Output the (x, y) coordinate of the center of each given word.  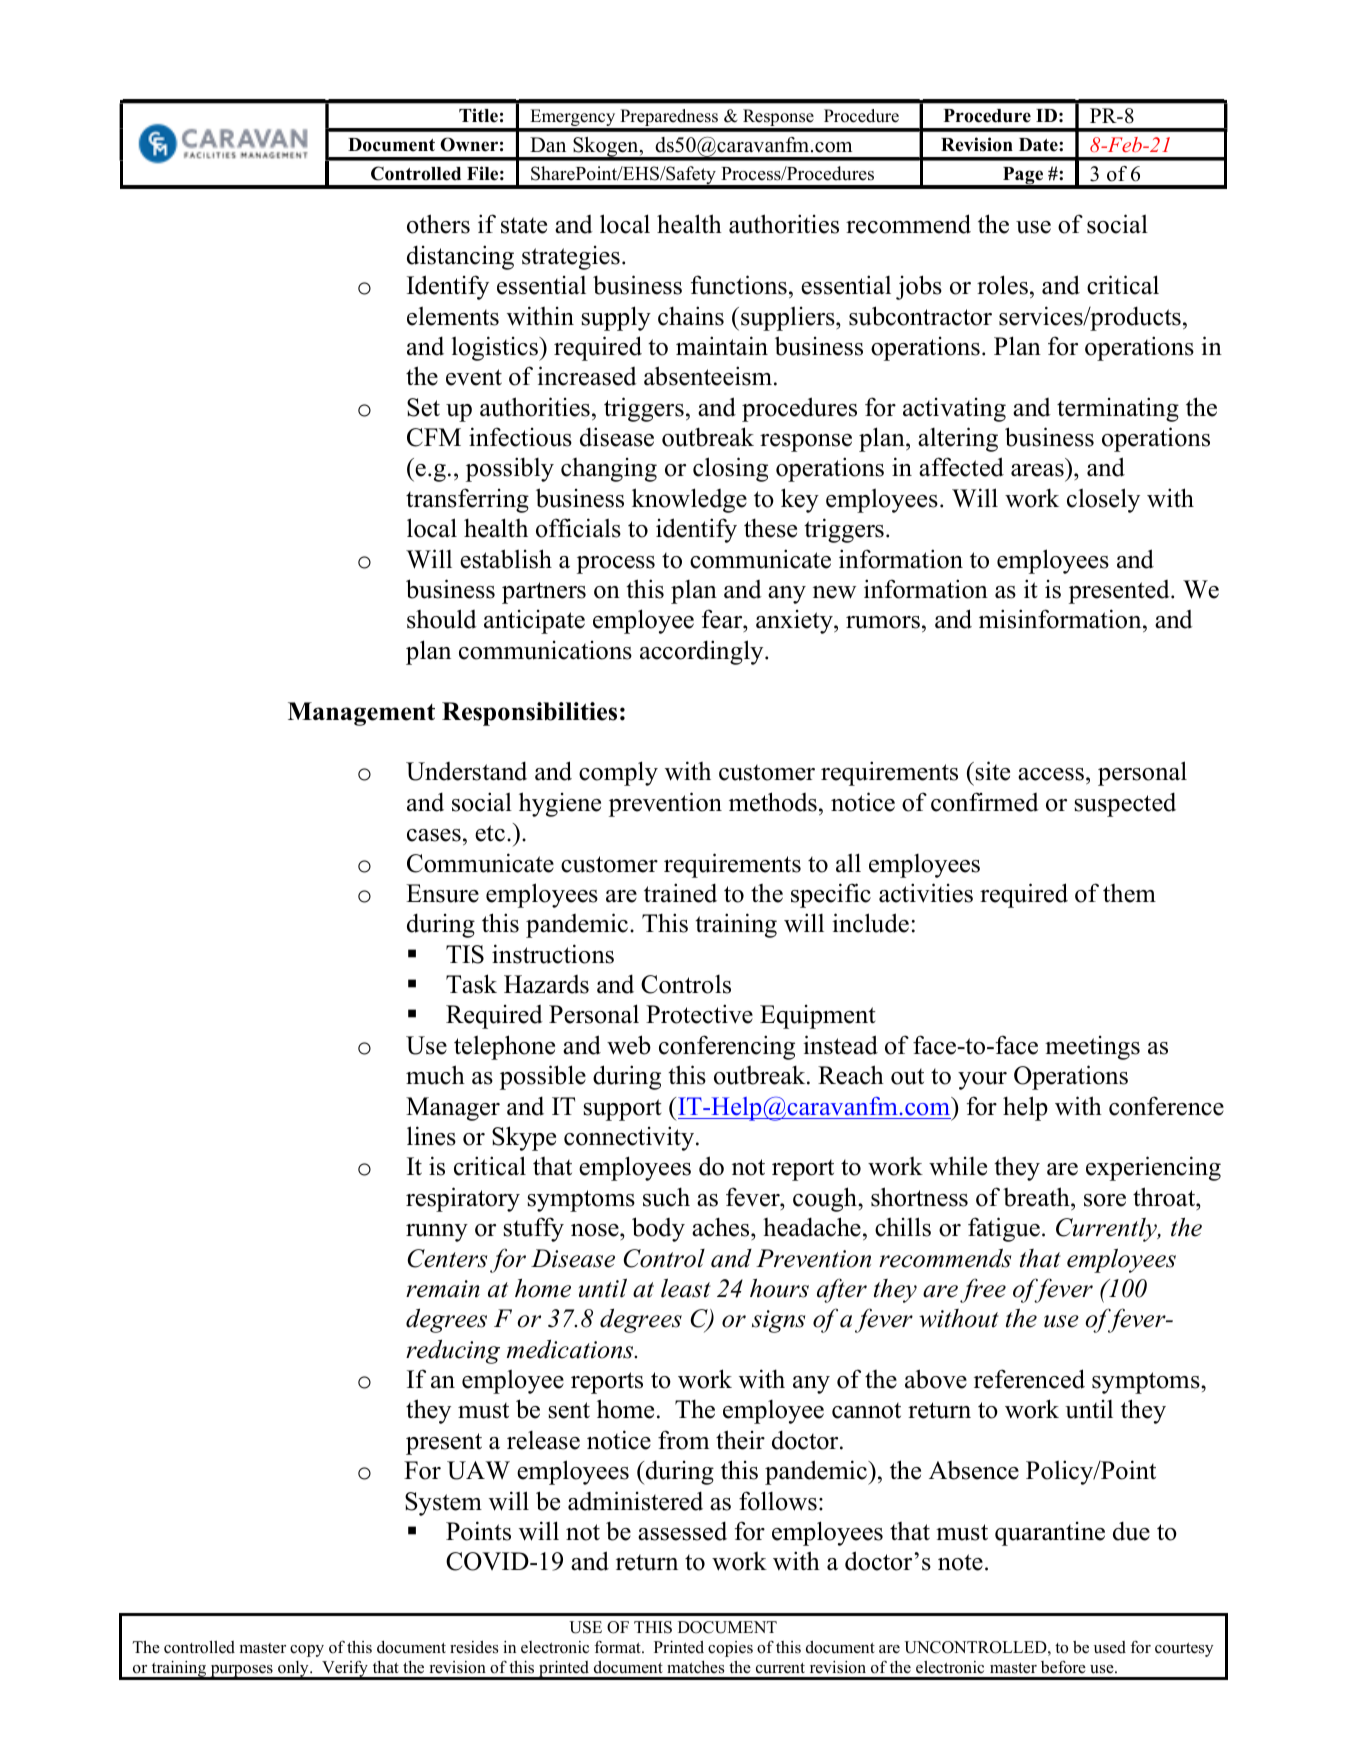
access (1051, 774)
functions (739, 285)
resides (474, 1647)
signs (778, 1321)
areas (1037, 470)
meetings (1092, 1048)
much (435, 1075)
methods (773, 802)
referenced (1029, 1379)
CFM (434, 437)
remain (443, 1289)
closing (730, 469)
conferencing (727, 1047)
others (438, 224)
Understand (466, 771)
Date (1039, 145)
